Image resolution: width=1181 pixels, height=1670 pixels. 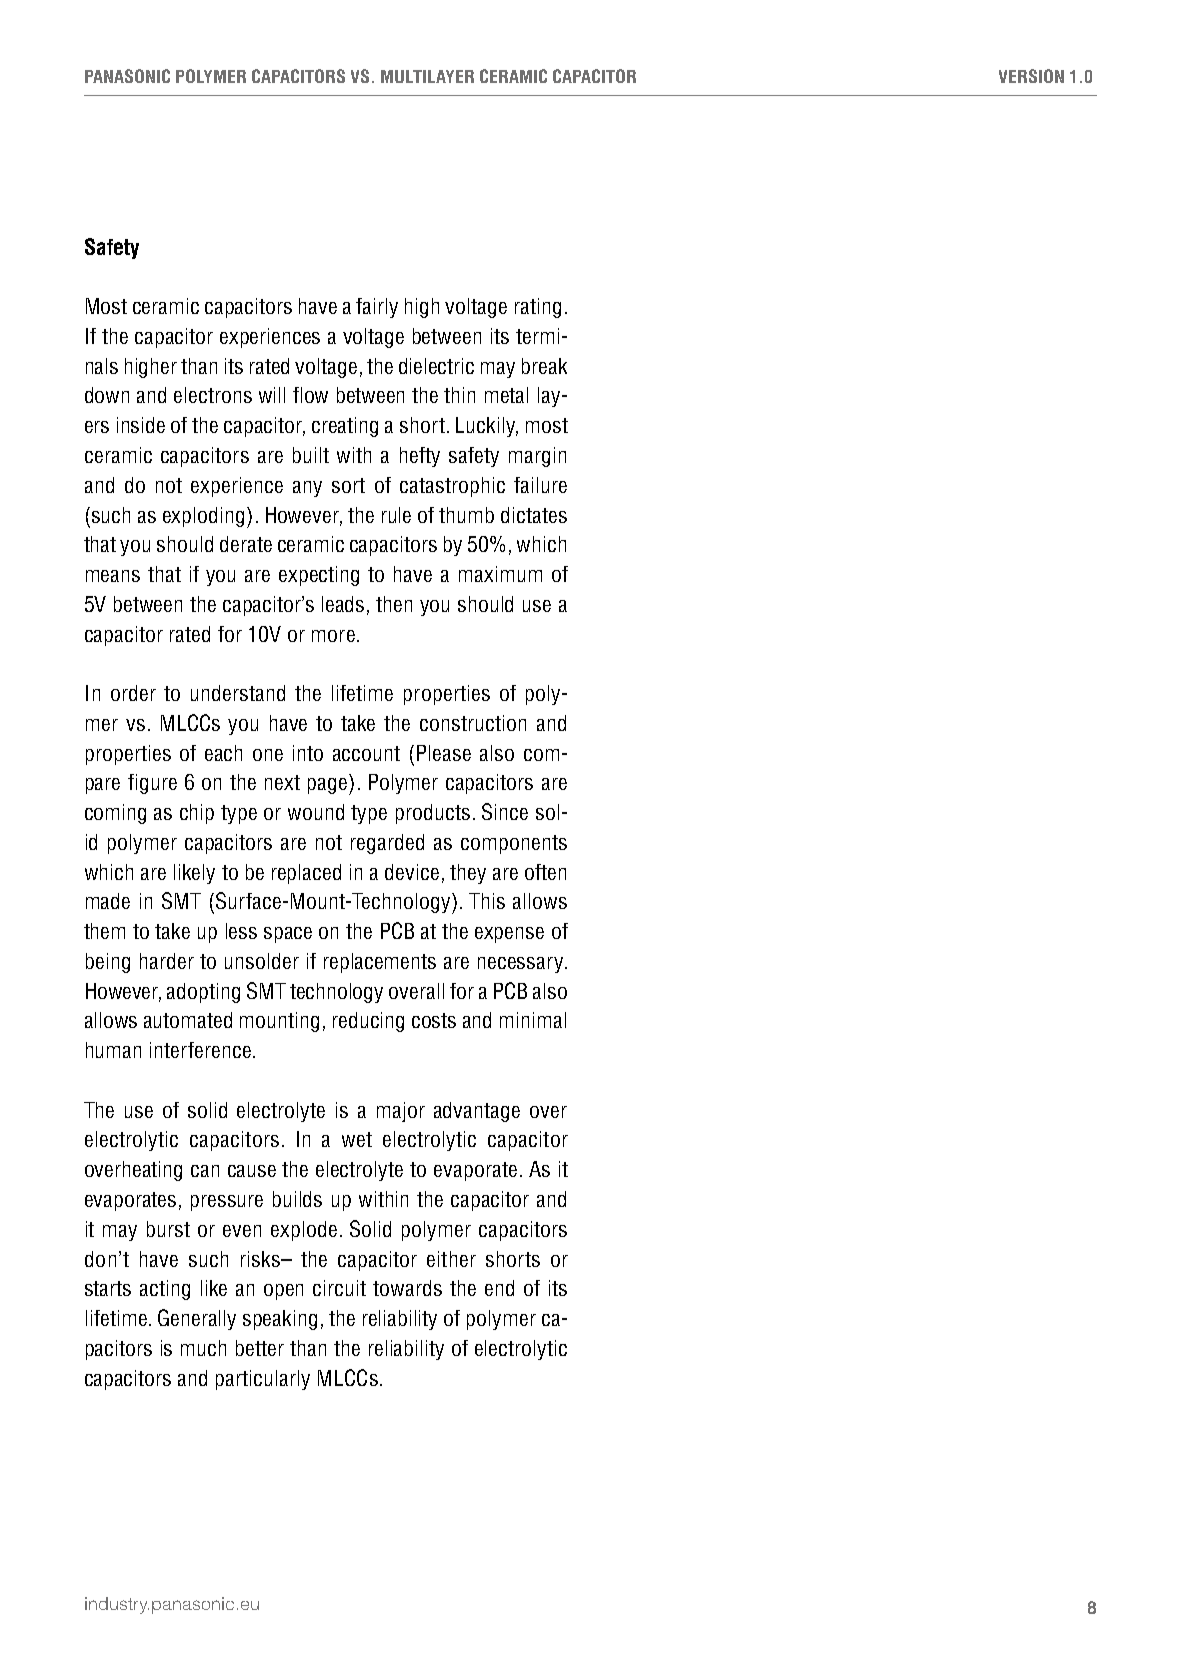 What do you see at coordinates (427, 76) in the document?
I see `MULTILAYER` at bounding box center [427, 76].
